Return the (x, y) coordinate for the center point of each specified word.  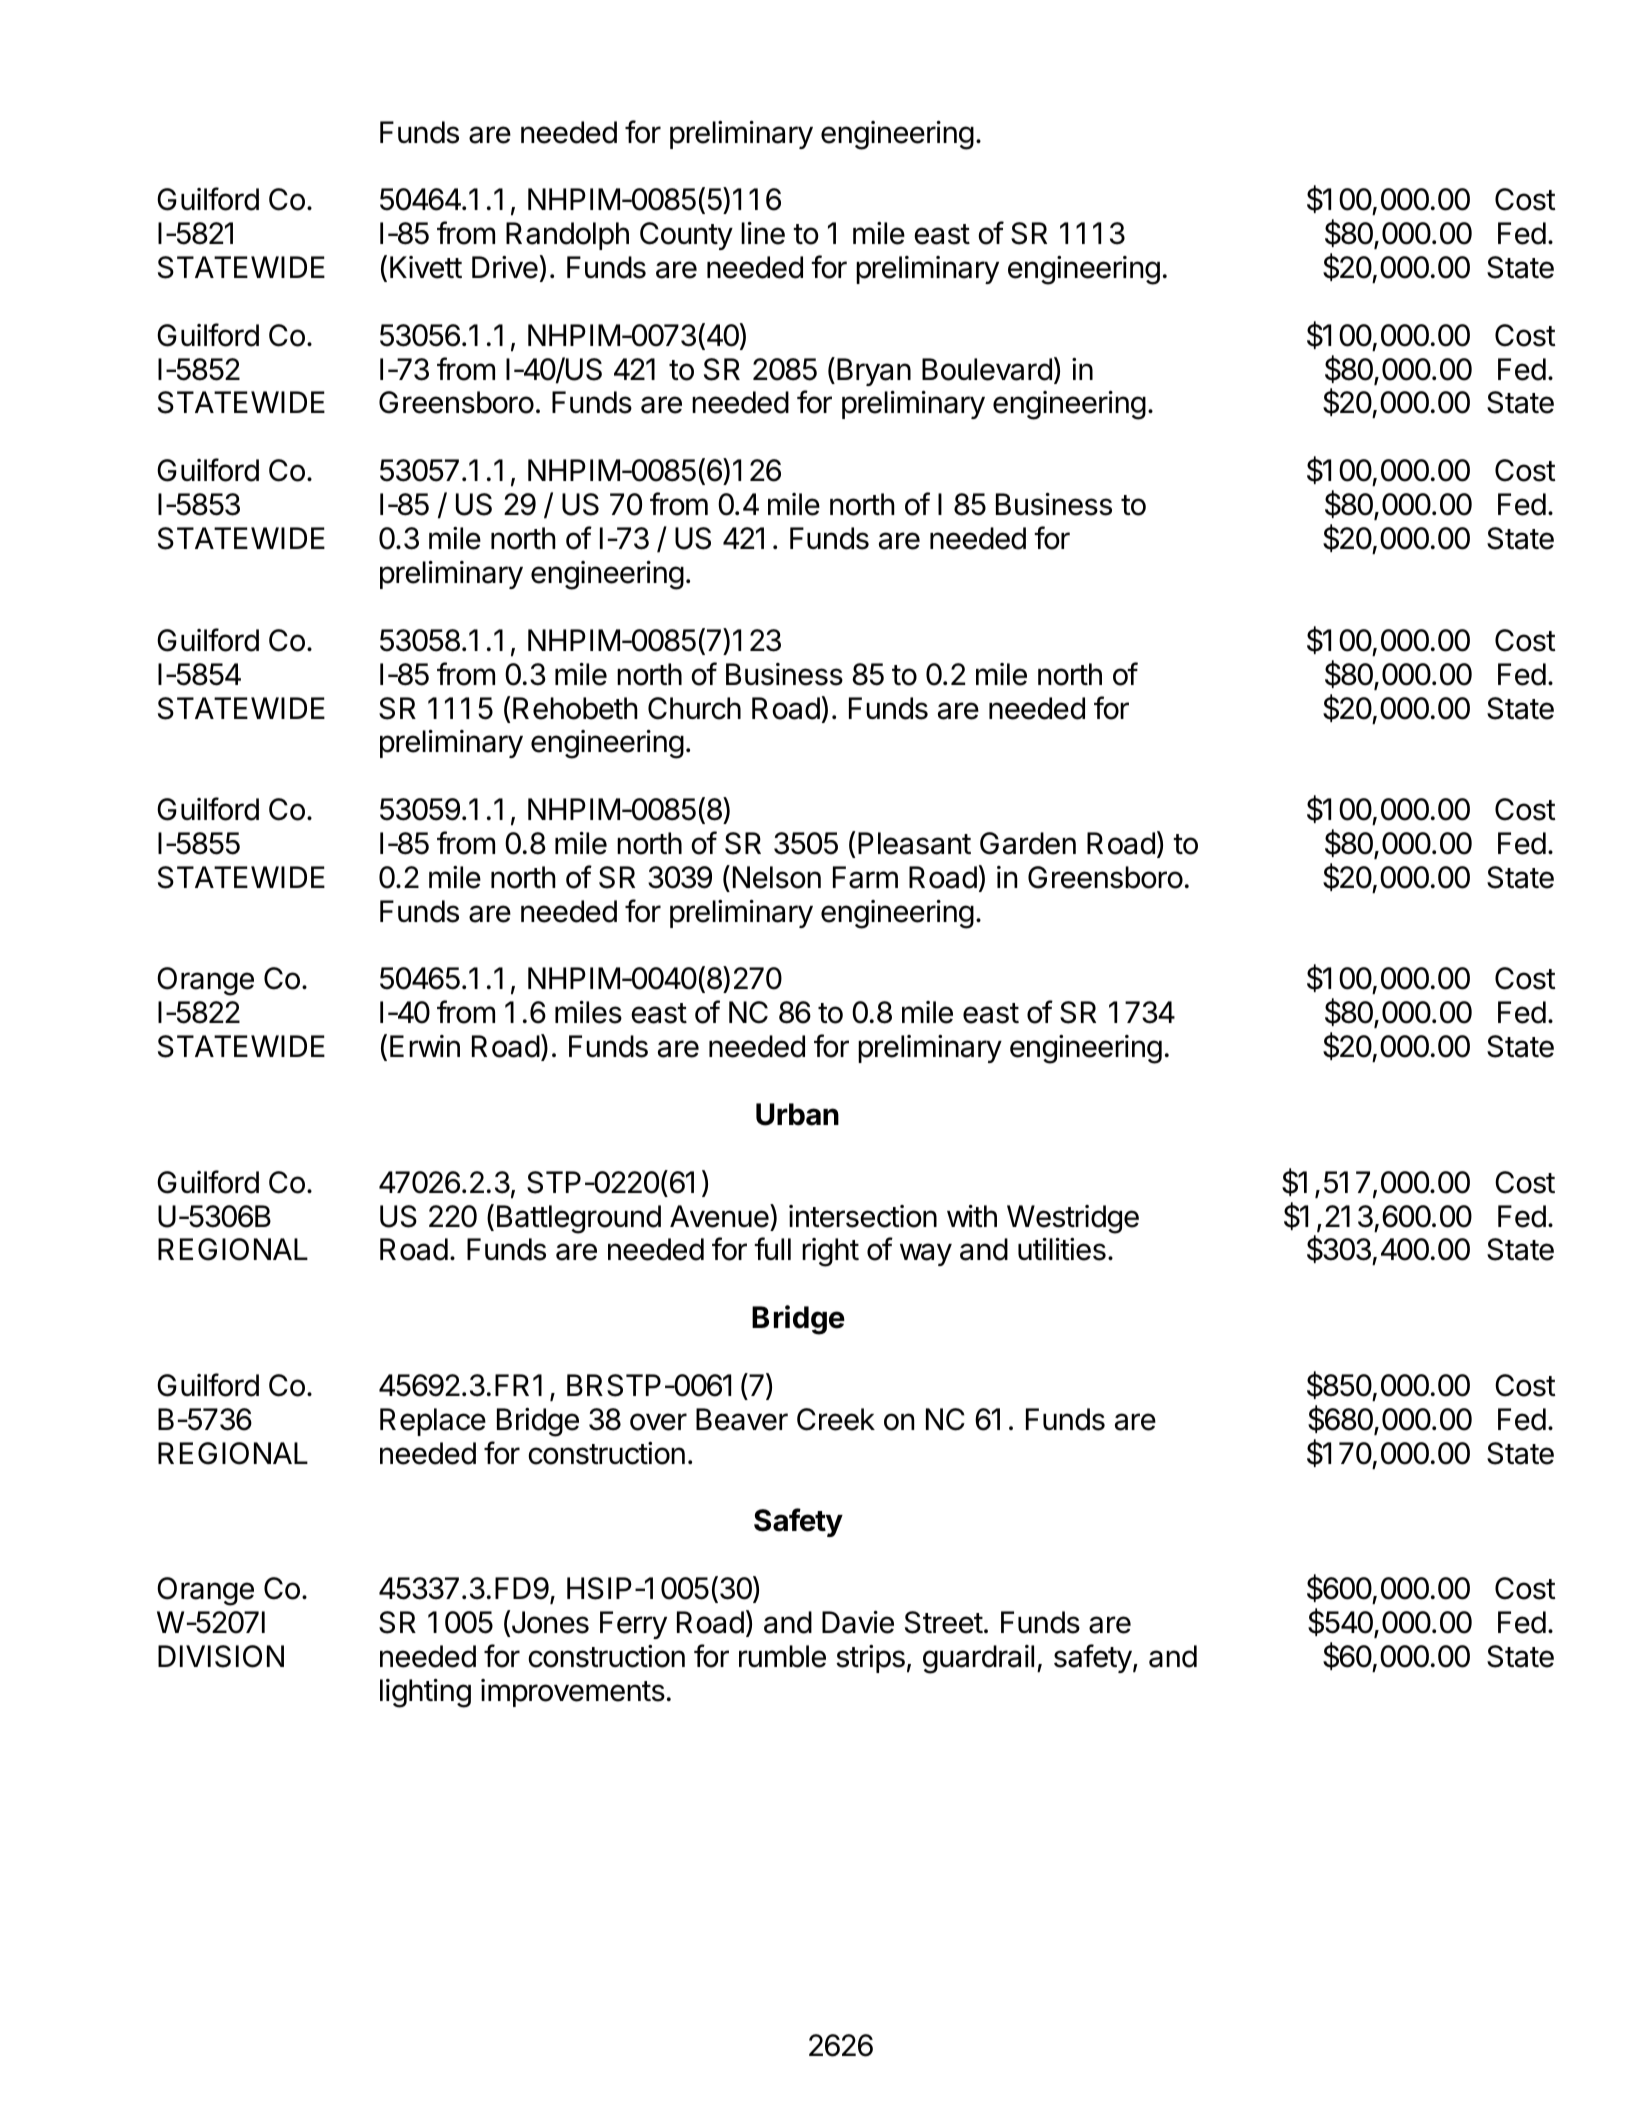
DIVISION (221, 1656)
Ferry (633, 1625)
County (686, 236)
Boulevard (987, 369)
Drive (505, 267)
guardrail (978, 1659)
